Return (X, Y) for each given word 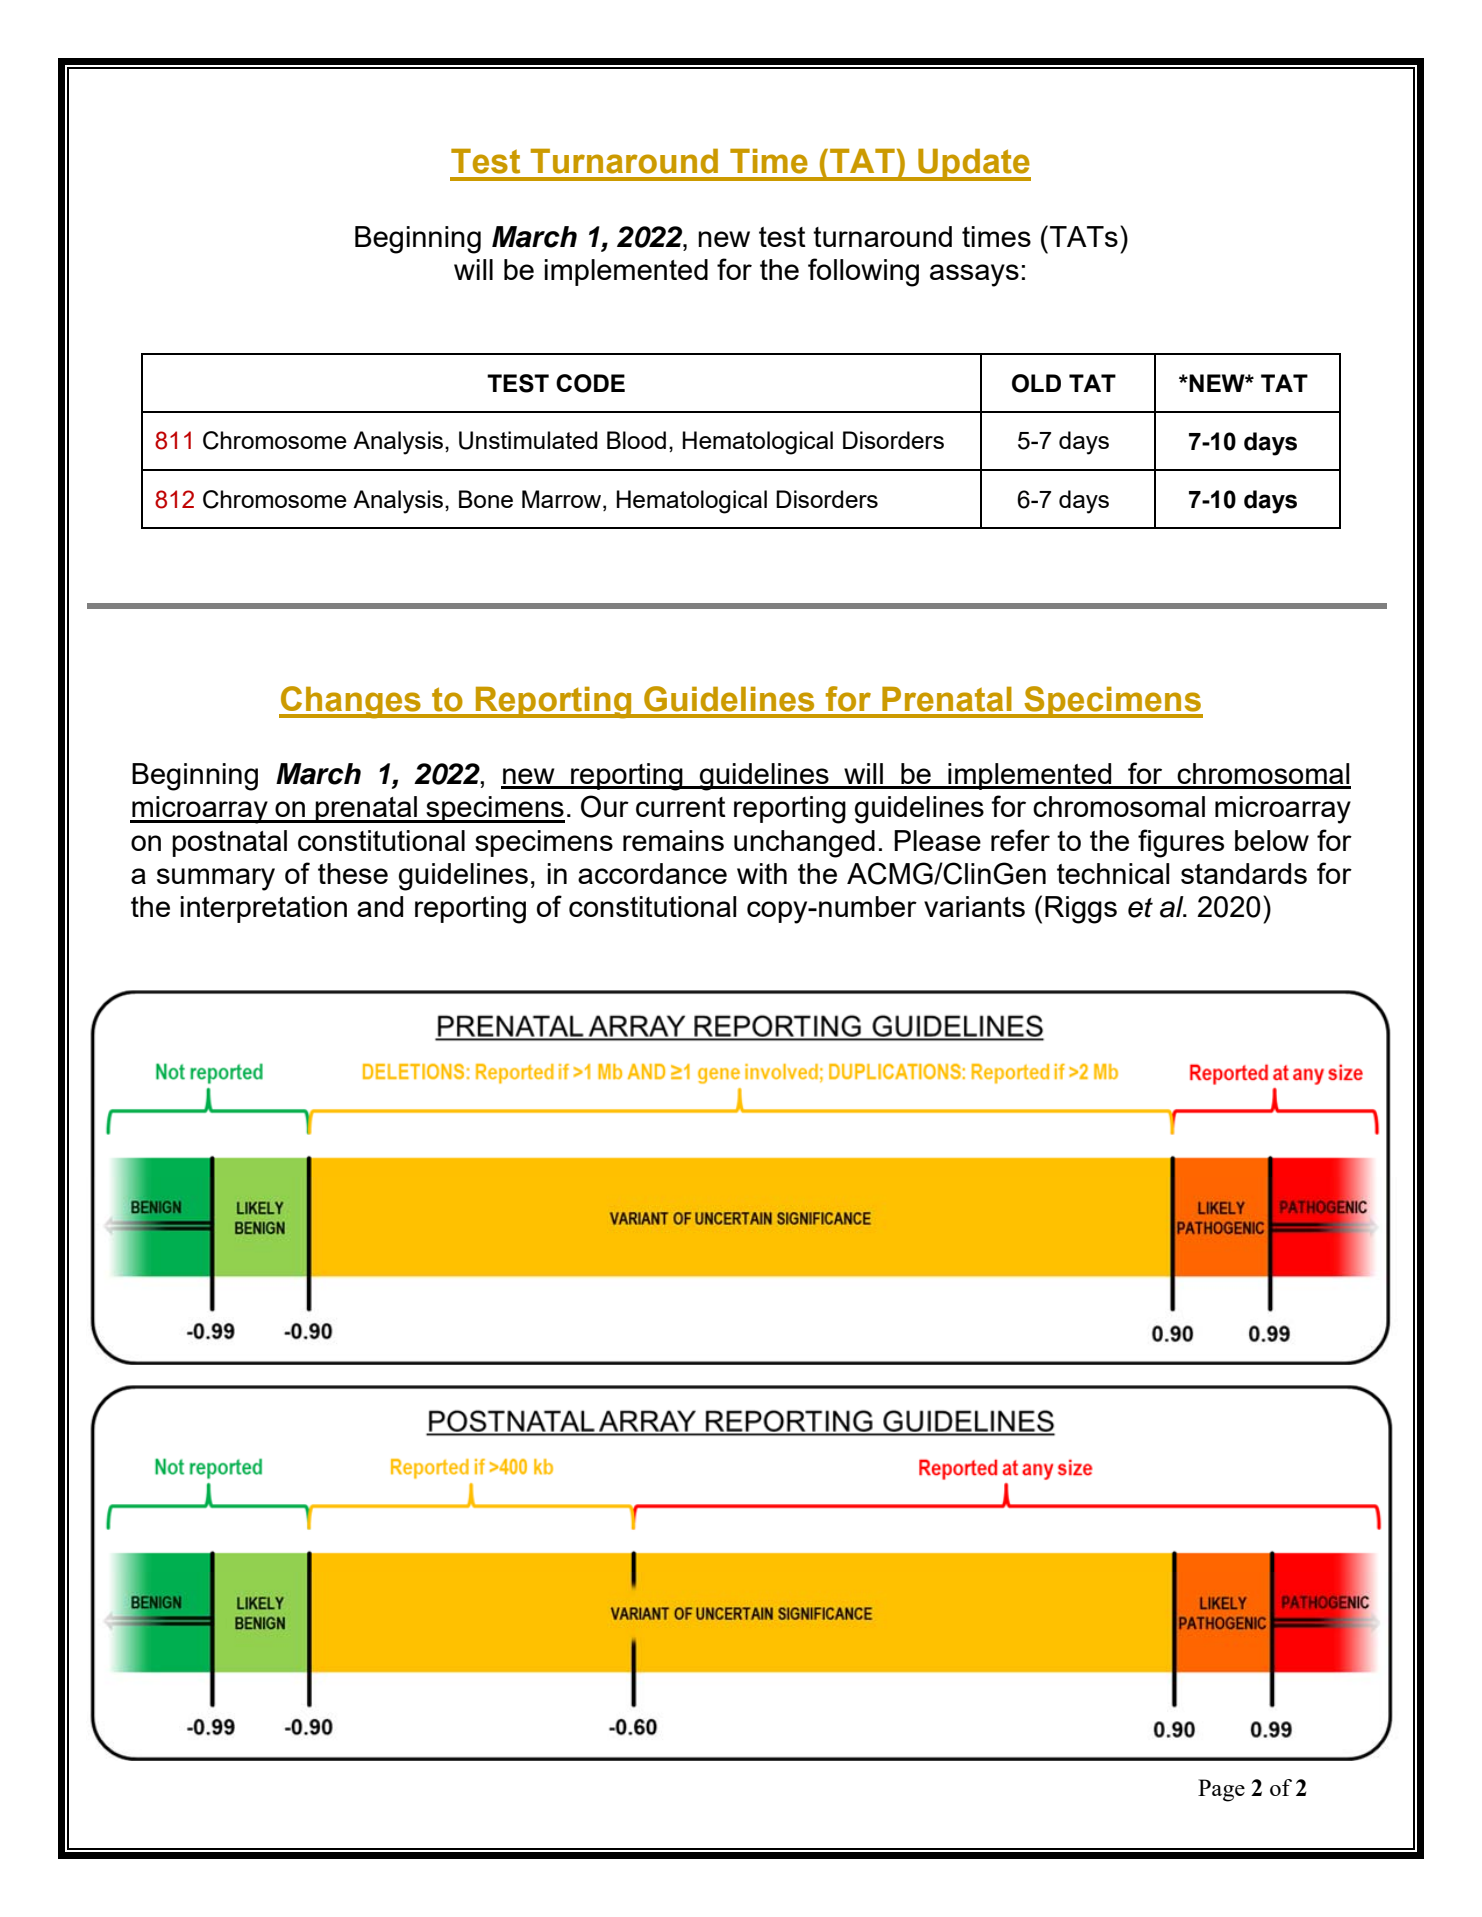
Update (973, 164)
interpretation (263, 909)
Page (1221, 1790)
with (762, 873)
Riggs (1081, 910)
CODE (590, 383)
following (863, 272)
